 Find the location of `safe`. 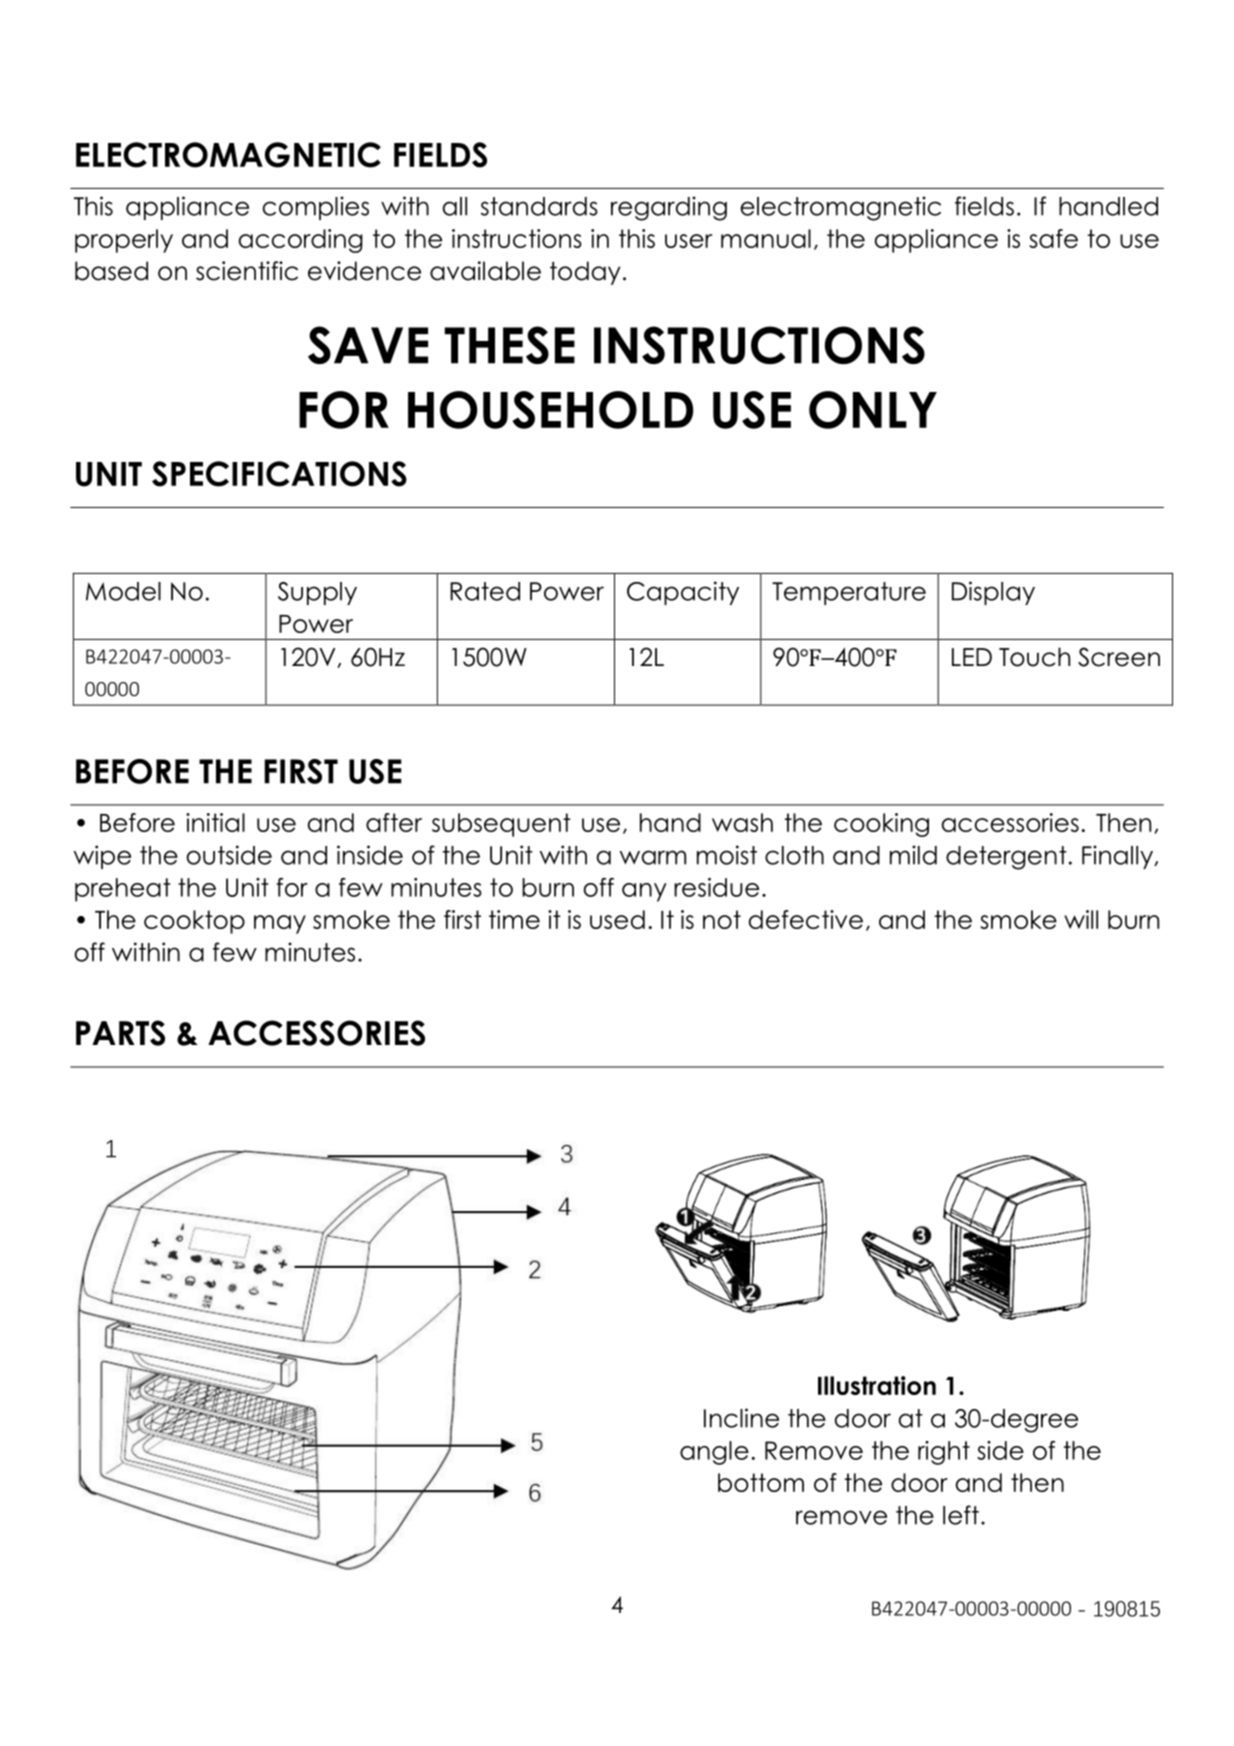

safe is located at coordinates (1053, 238).
